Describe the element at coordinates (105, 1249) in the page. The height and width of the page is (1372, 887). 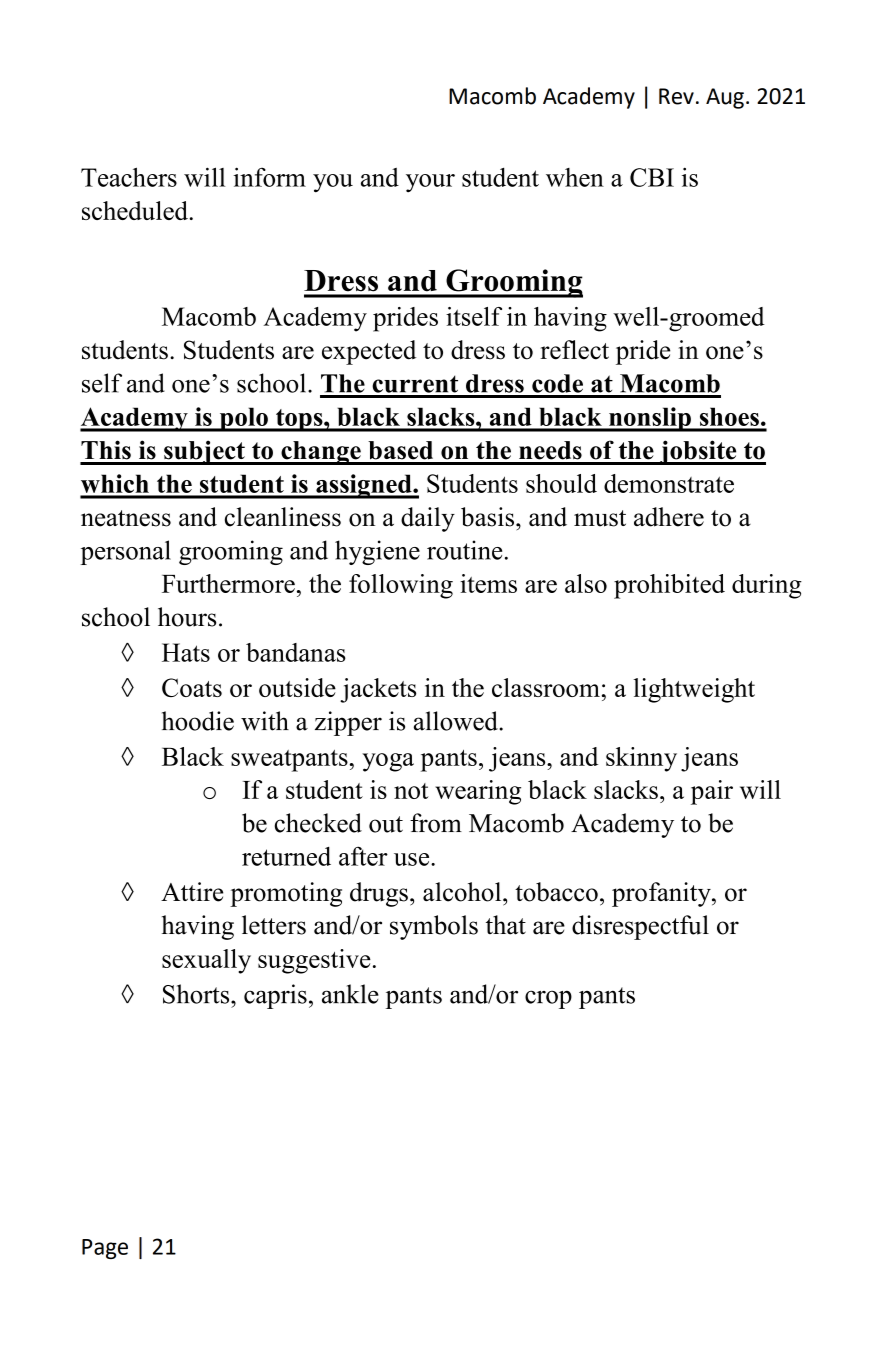
I see `Page` at that location.
